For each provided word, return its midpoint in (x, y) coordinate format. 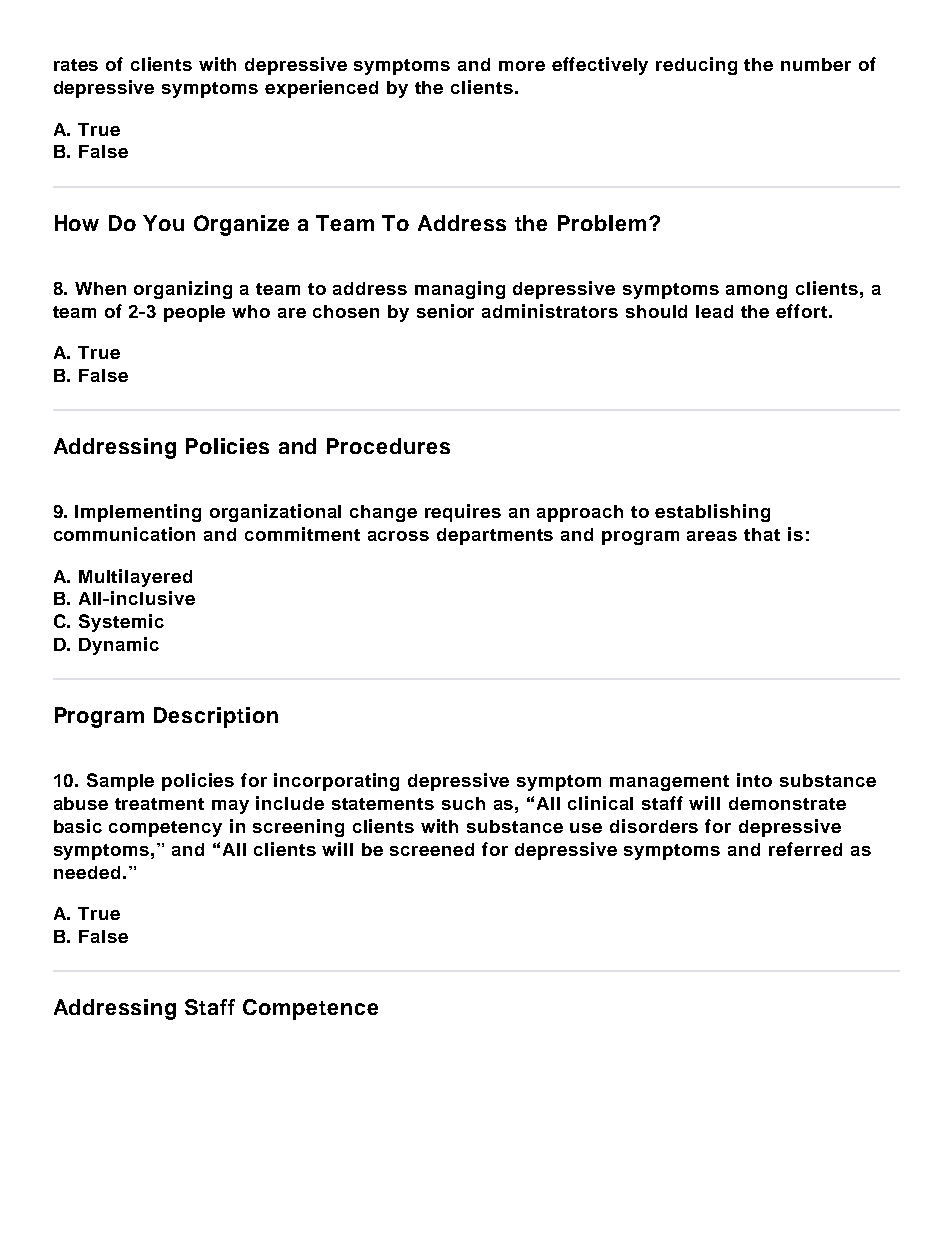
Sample (120, 782)
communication (124, 534)
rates (76, 65)
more (522, 66)
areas (712, 536)
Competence (310, 1009)
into (754, 780)
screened (432, 849)
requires (463, 513)
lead (714, 311)
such (463, 803)
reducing (696, 66)
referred (805, 849)
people (194, 313)
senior (445, 311)
